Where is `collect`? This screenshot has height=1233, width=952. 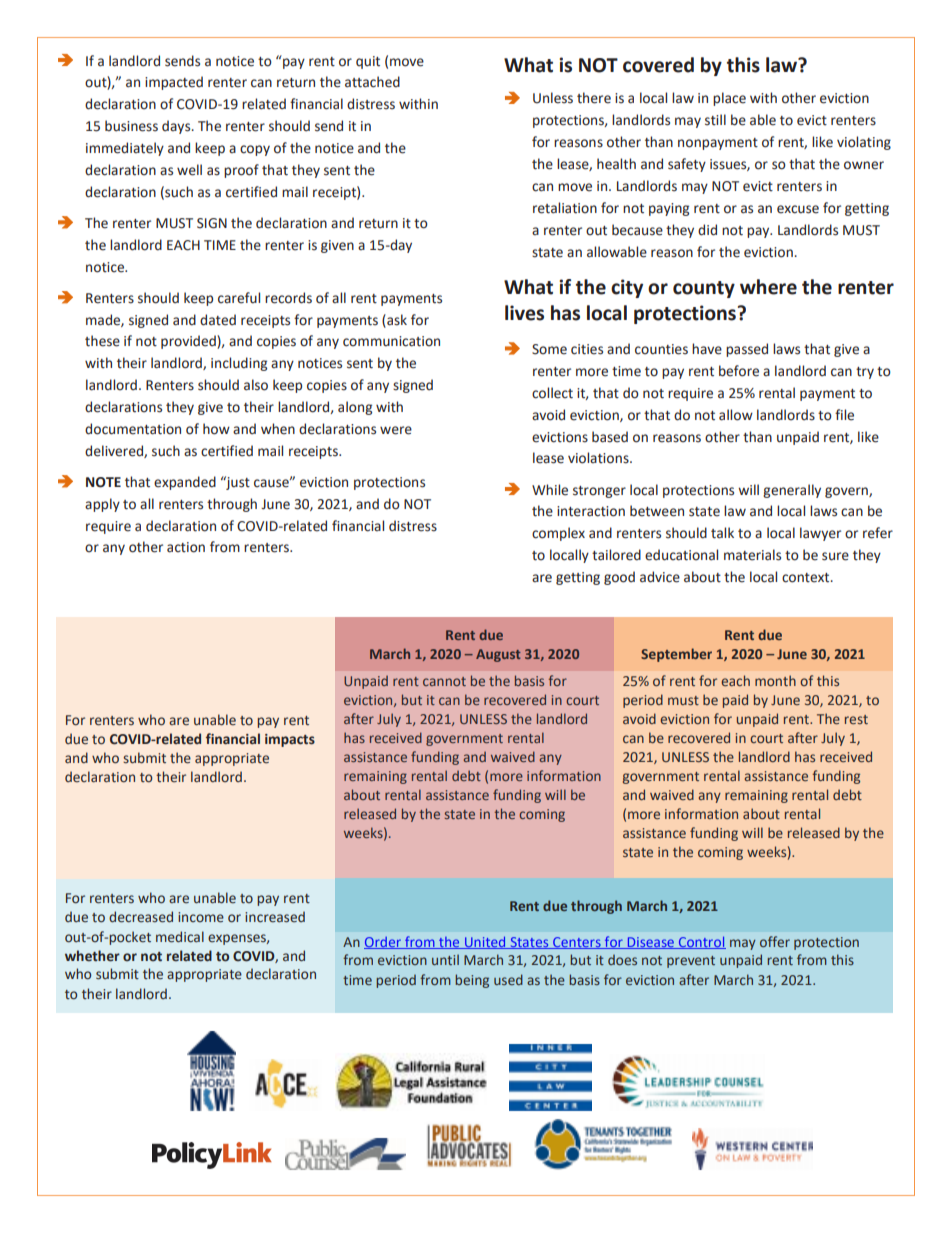 collect is located at coordinates (552, 393).
